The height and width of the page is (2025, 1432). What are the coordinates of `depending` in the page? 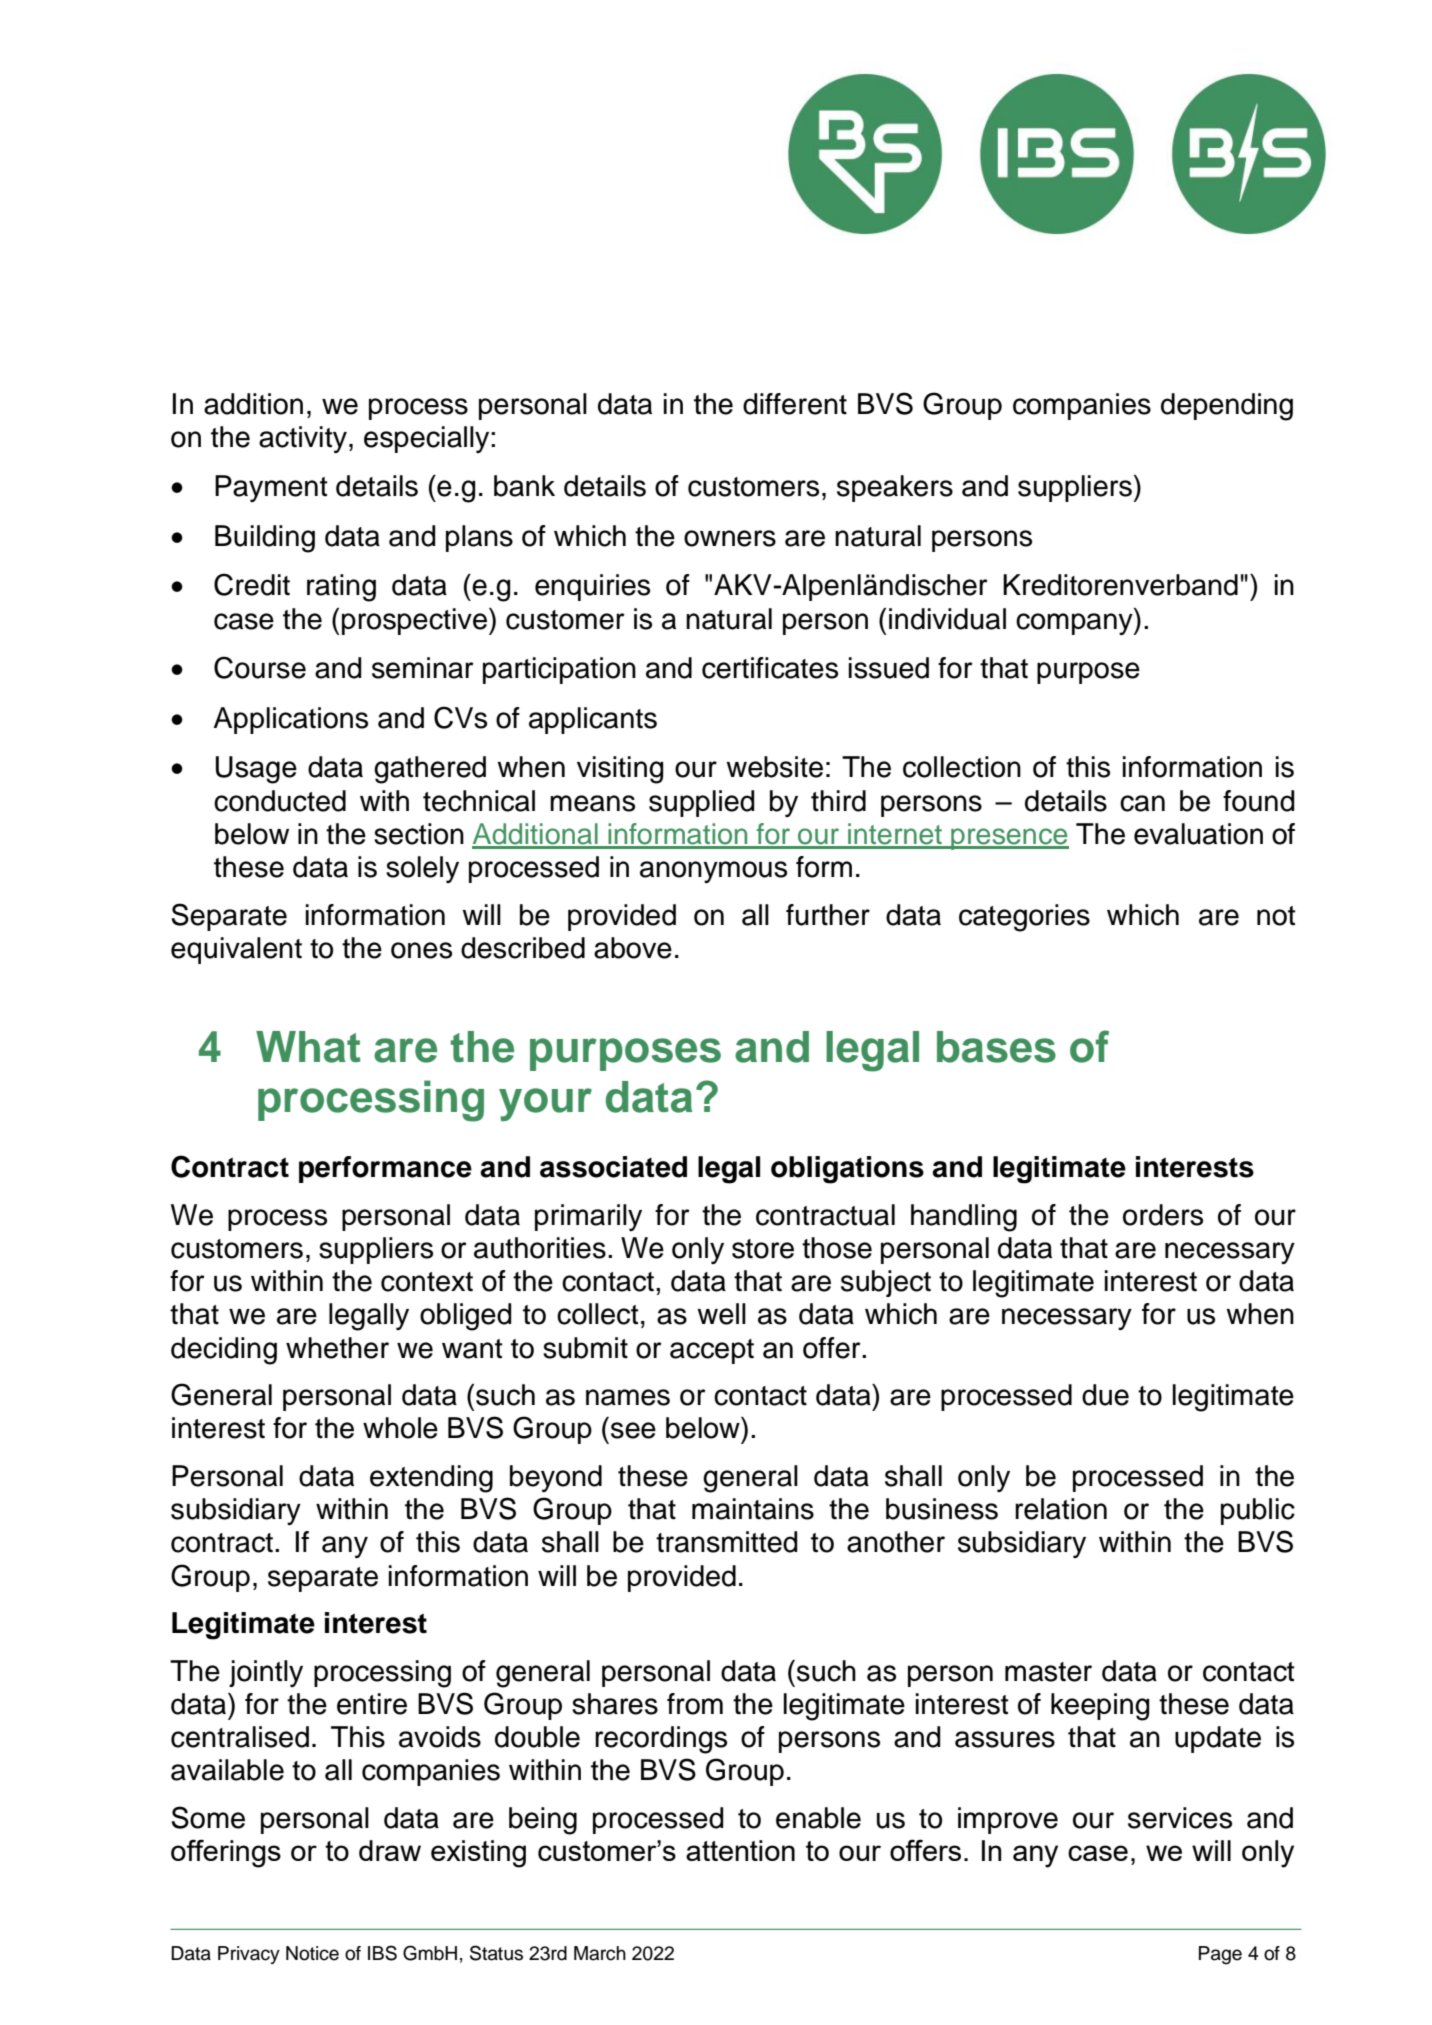 It's located at (1227, 407).
